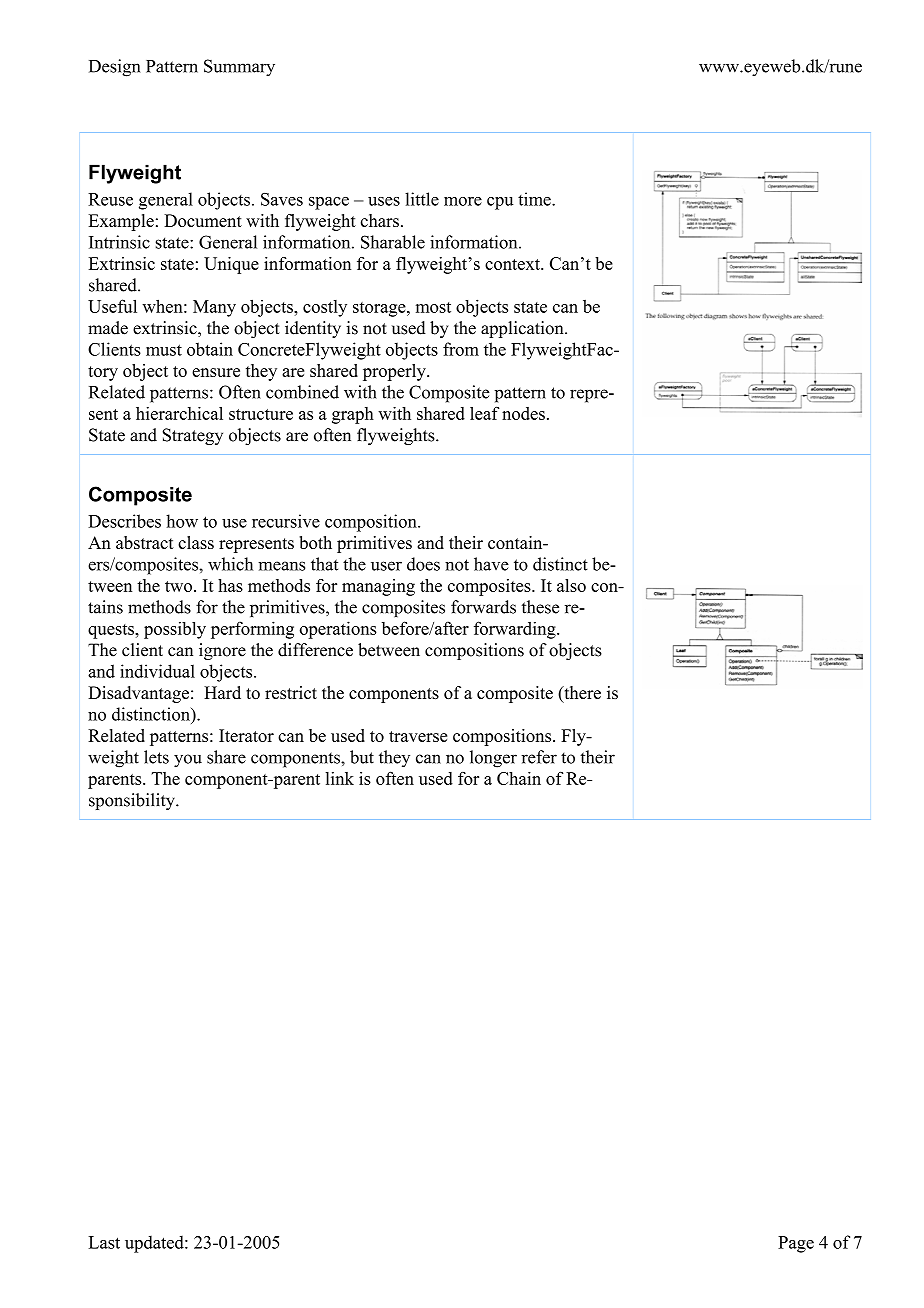 Image resolution: width=924 pixels, height=1308 pixels. I want to click on time, so click(535, 199).
